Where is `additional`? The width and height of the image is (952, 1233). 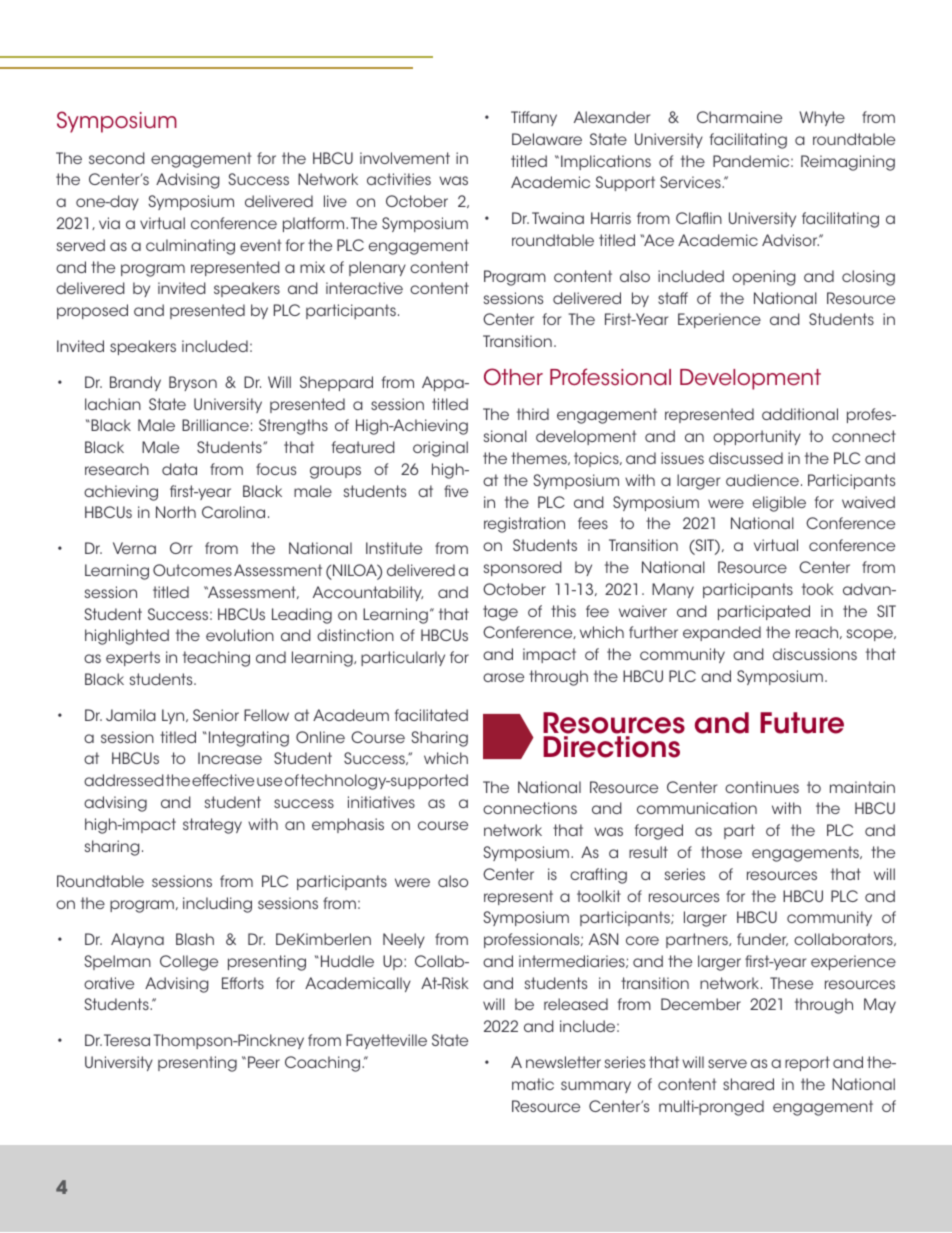 additional is located at coordinates (800, 414).
